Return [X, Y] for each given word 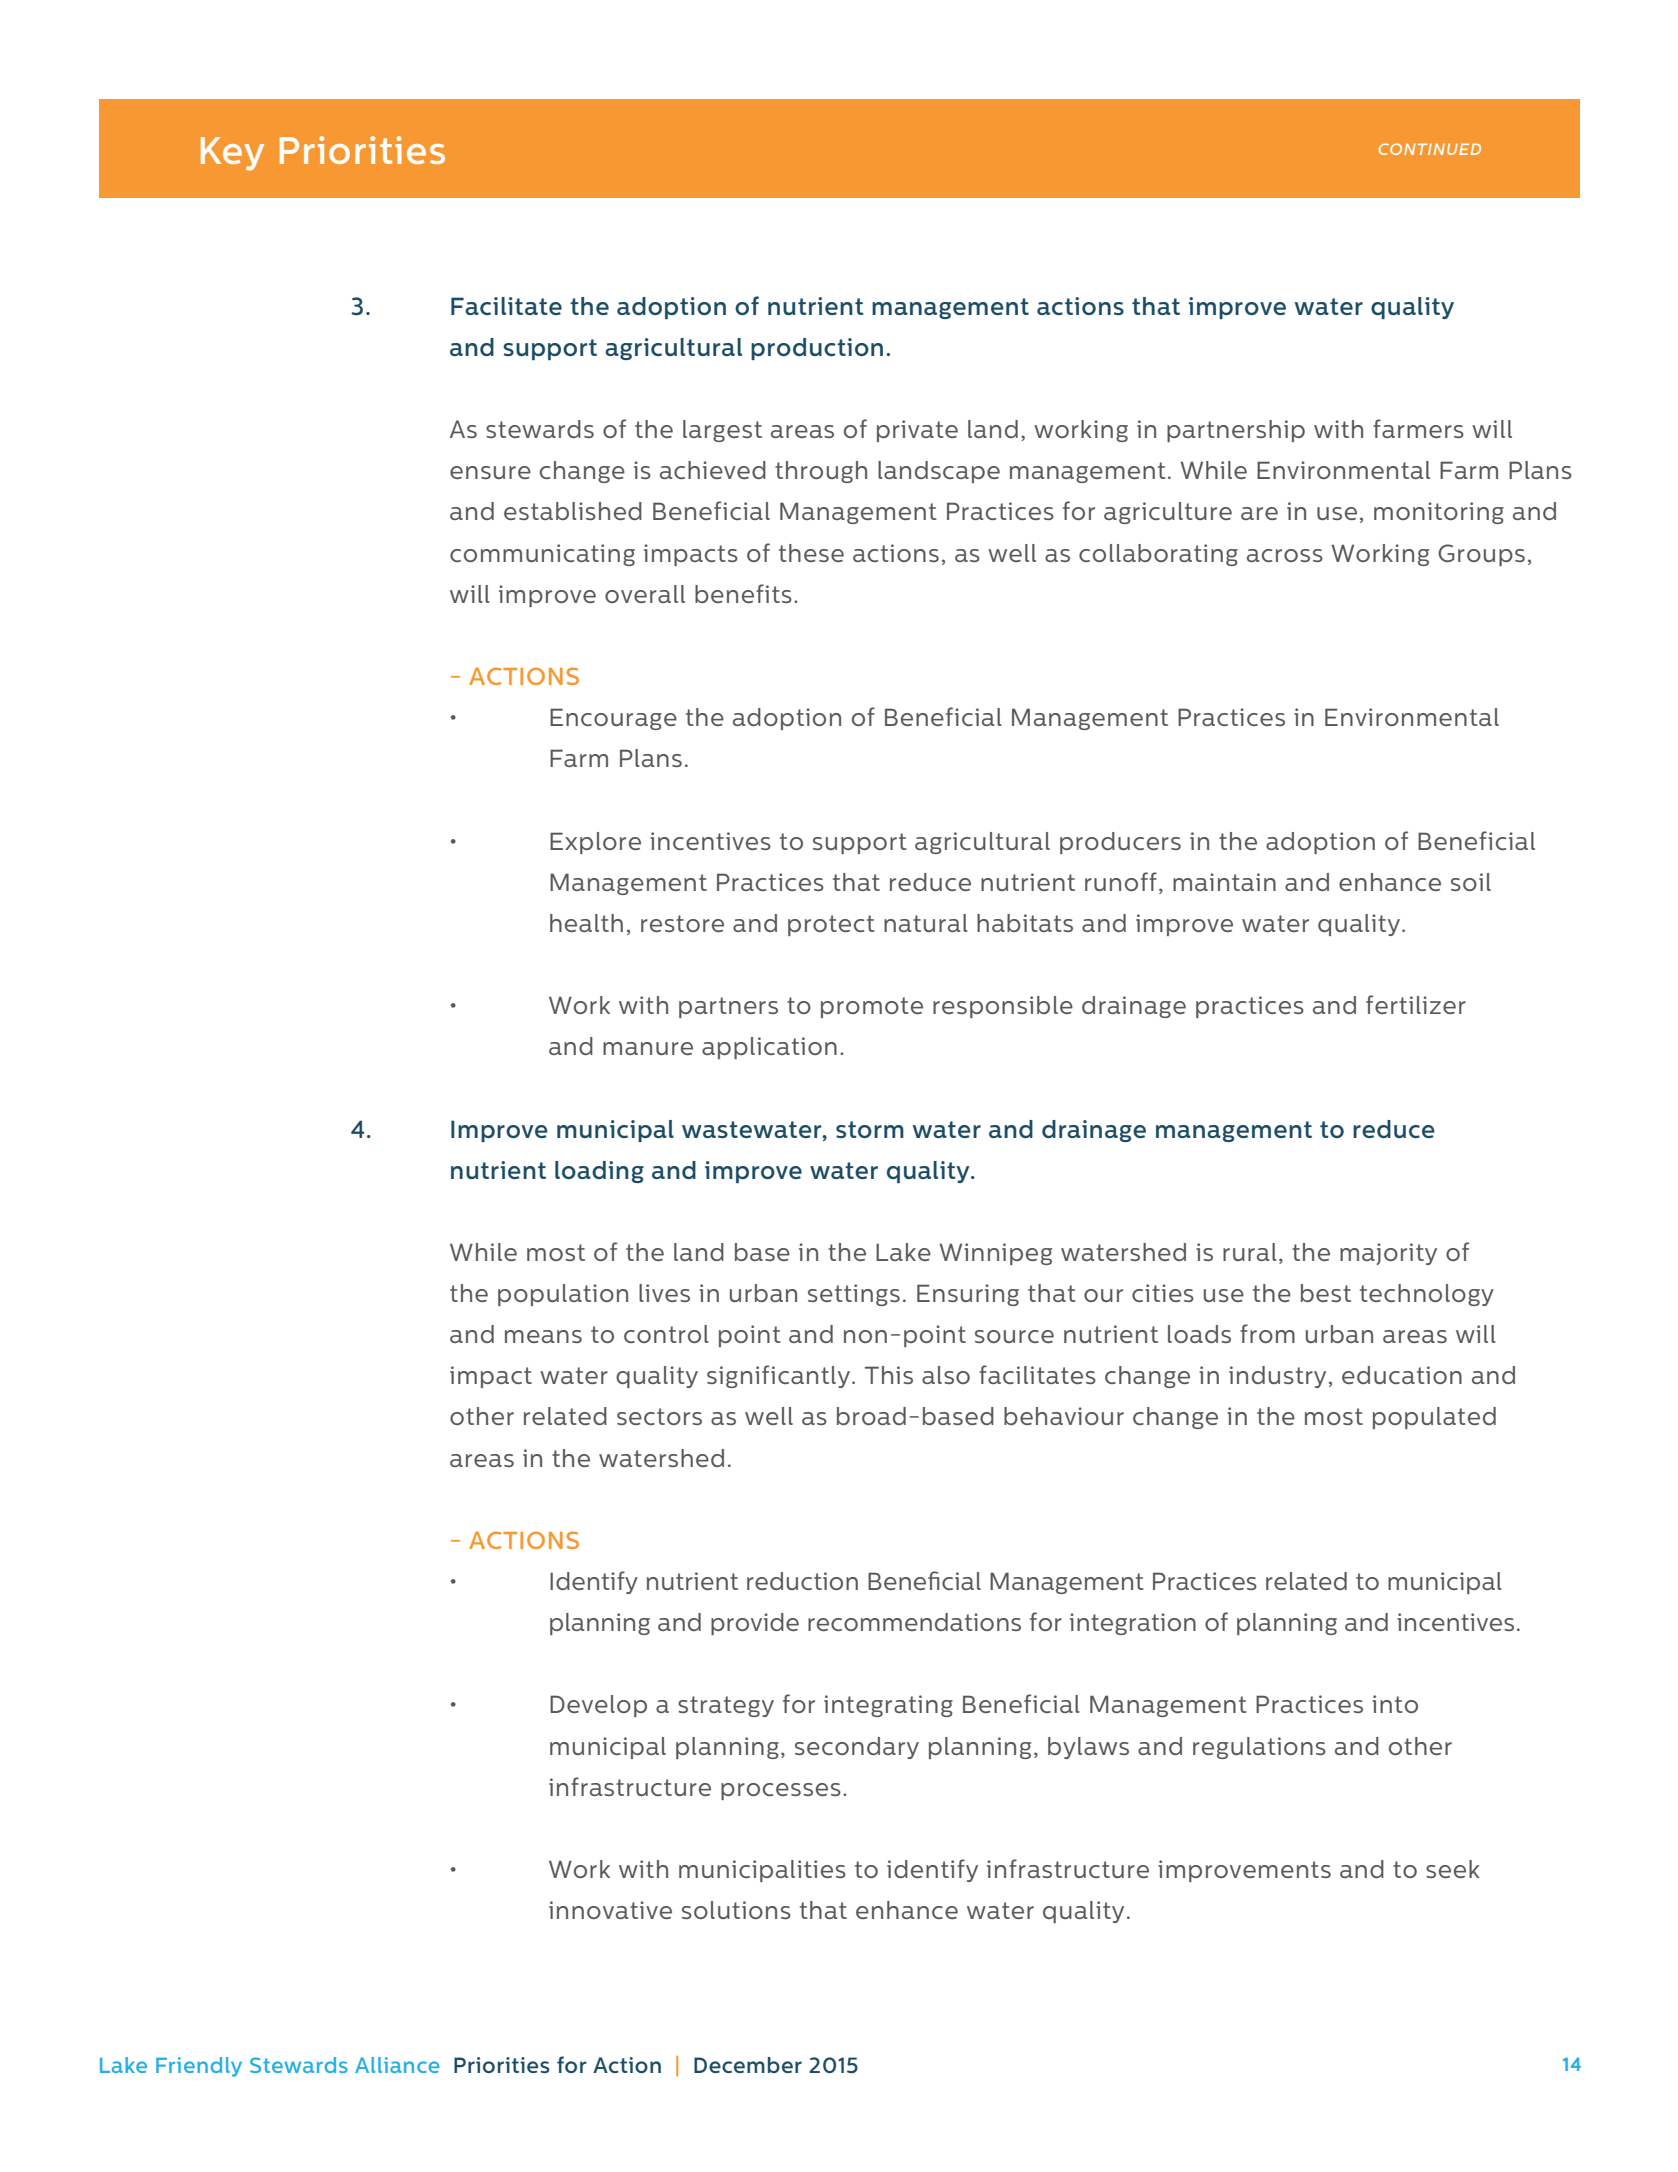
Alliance [397, 2065]
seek [1453, 1869]
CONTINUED [1430, 149]
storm [870, 1129]
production [817, 349]
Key [232, 154]
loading [599, 1172]
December [748, 2065]
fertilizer [1416, 1004]
